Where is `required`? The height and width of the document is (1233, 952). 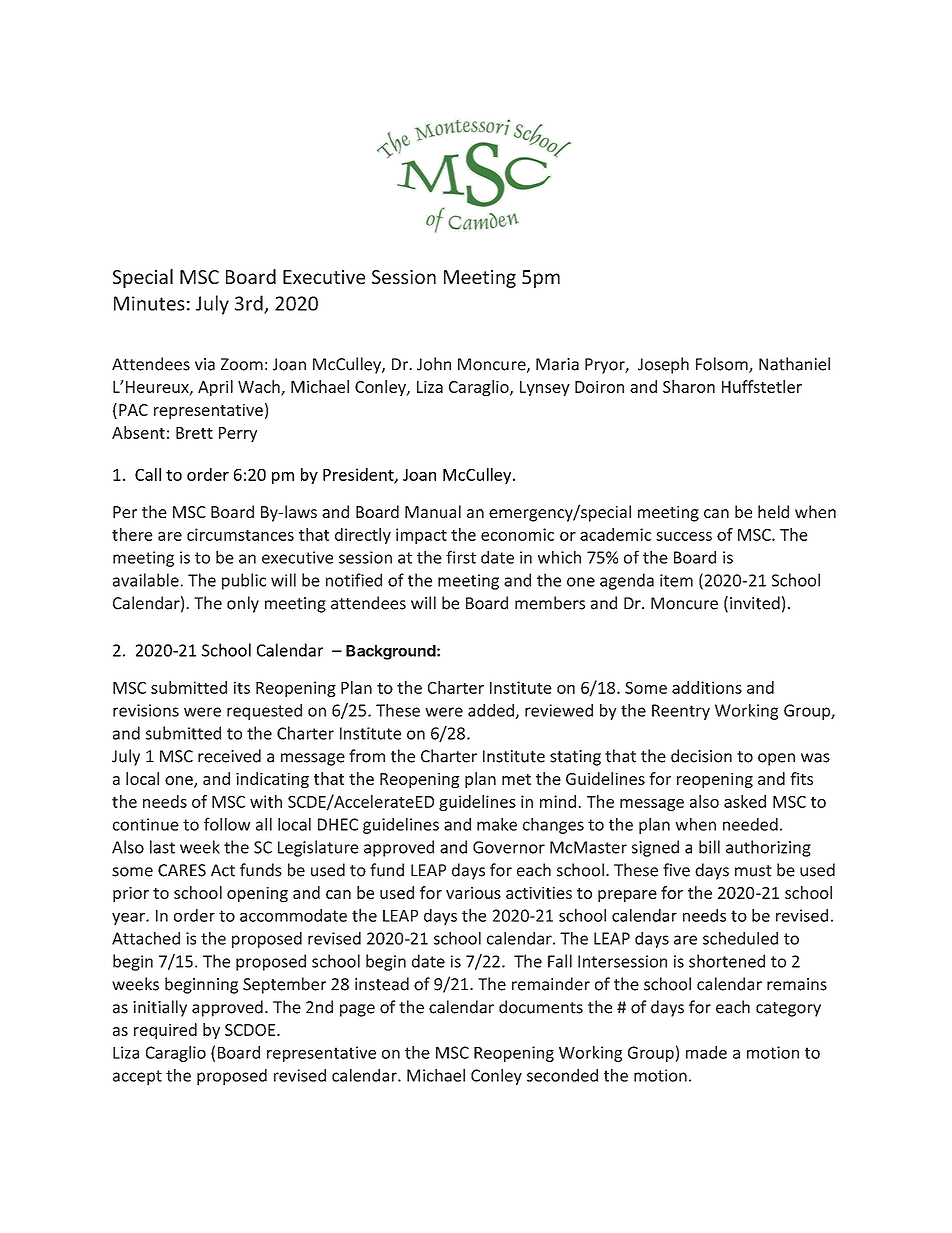 required is located at coordinates (165, 1031).
